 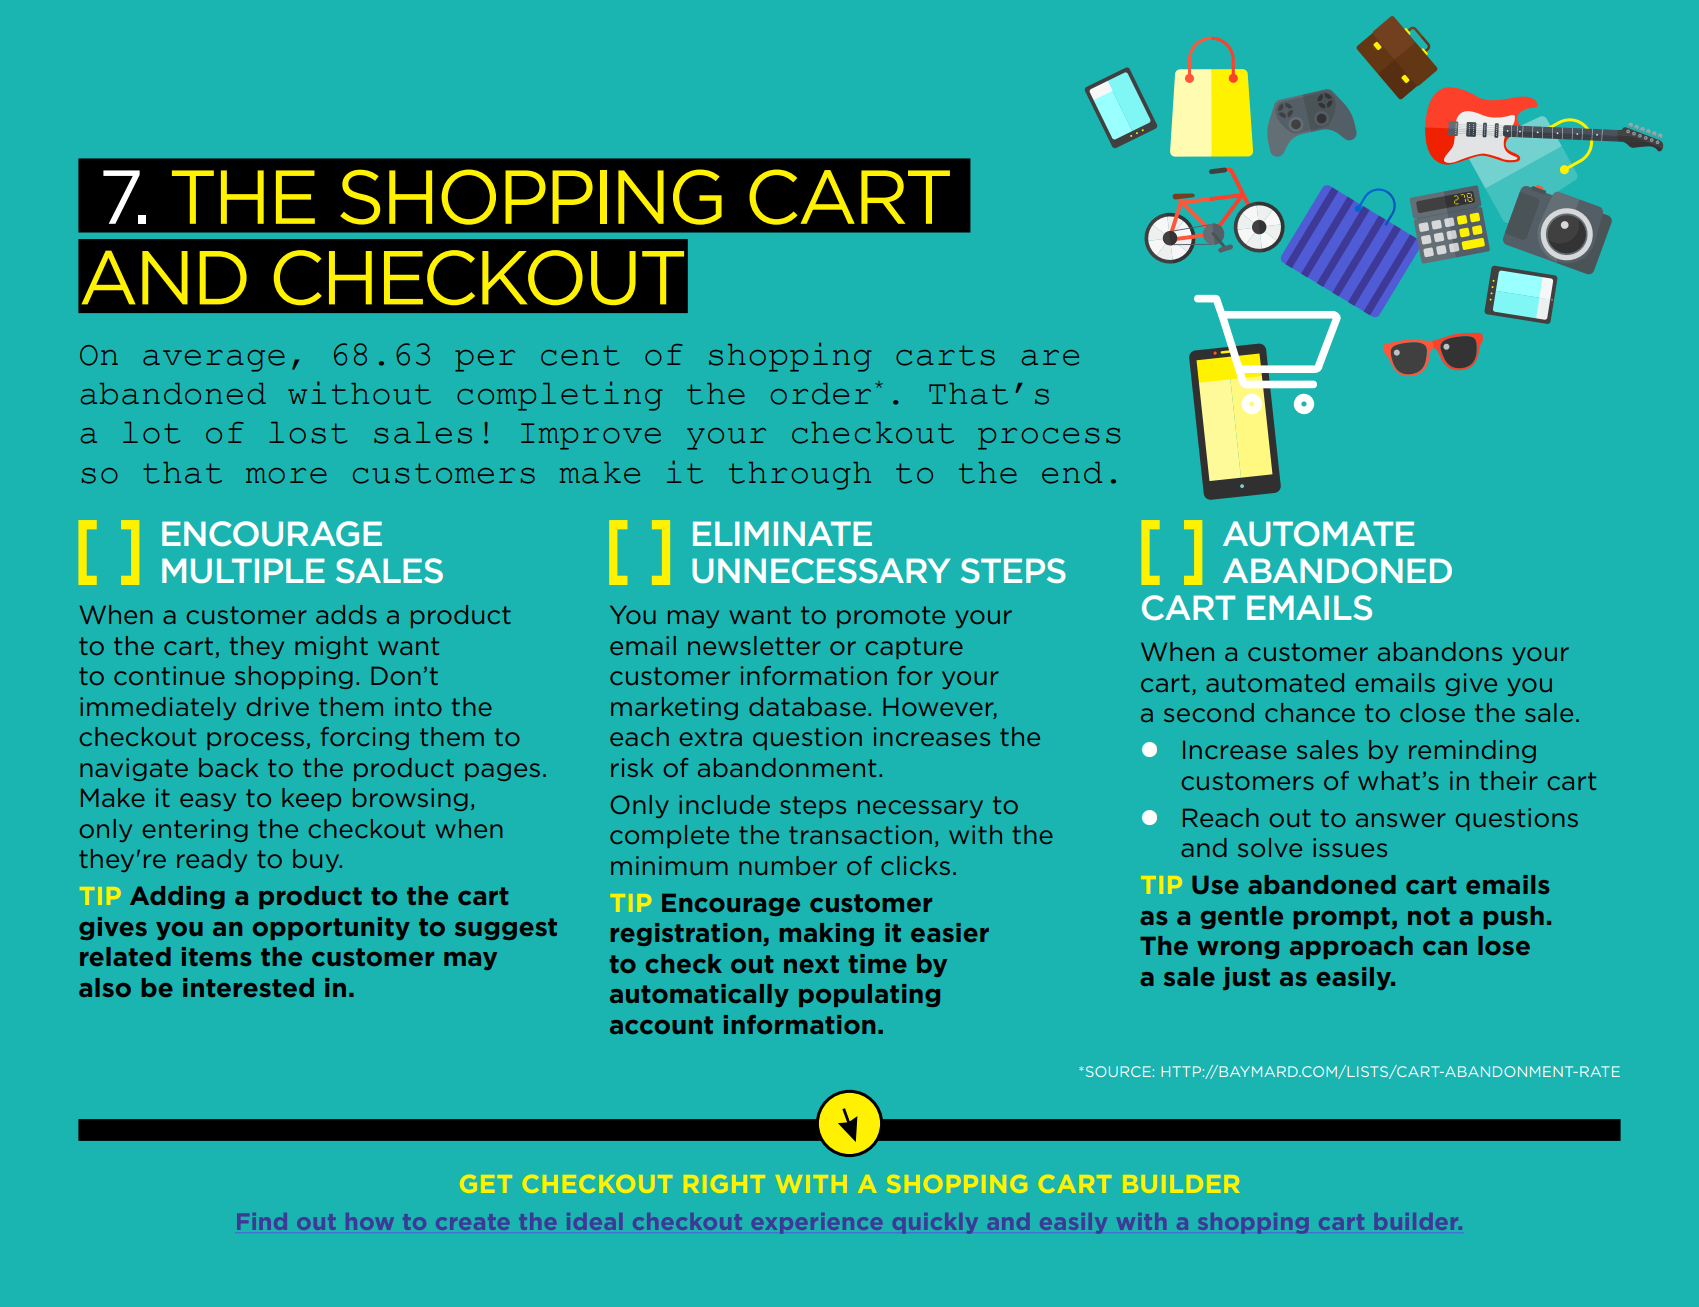 What do you see at coordinates (724, 804) in the screenshot?
I see `include` at bounding box center [724, 804].
